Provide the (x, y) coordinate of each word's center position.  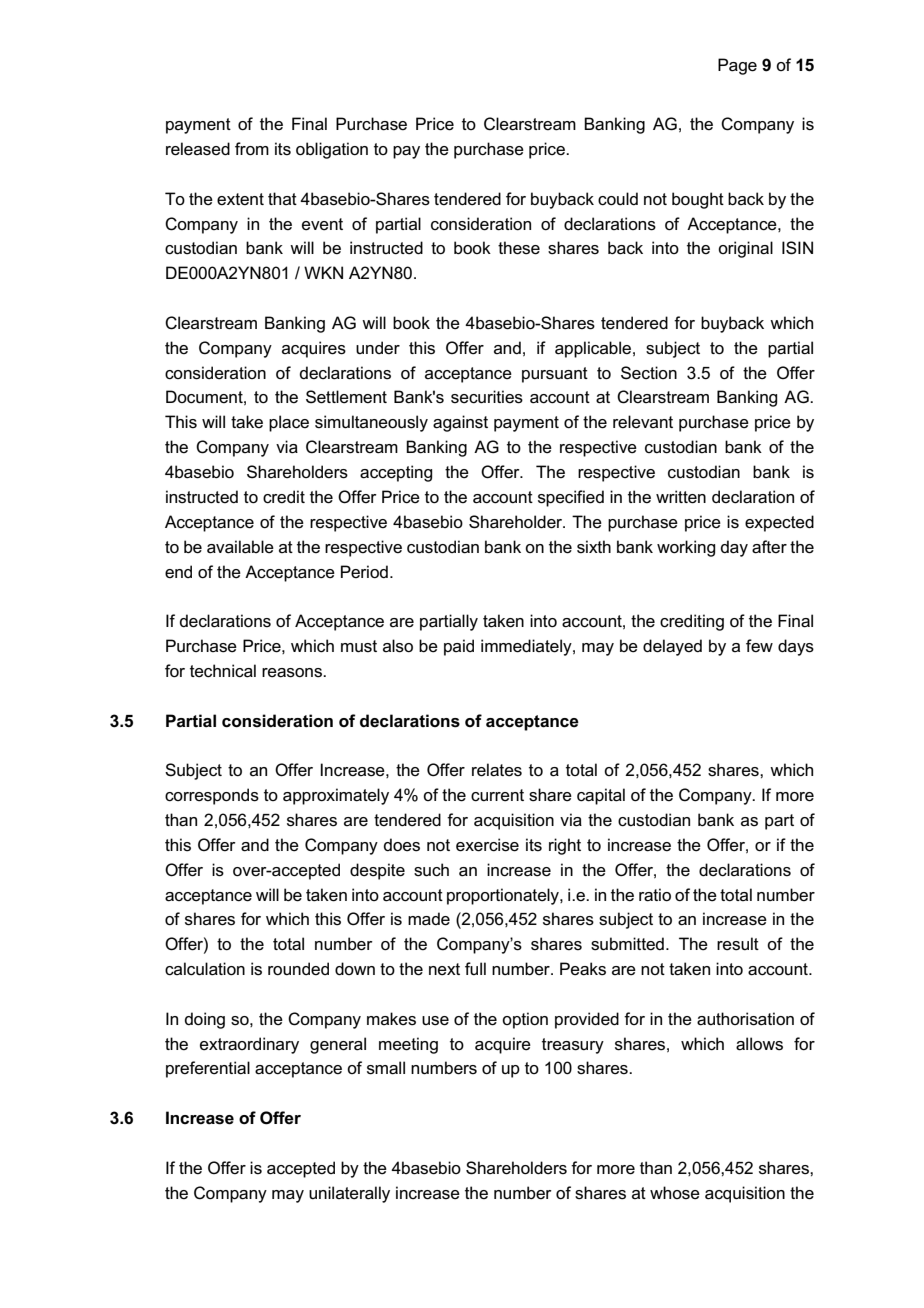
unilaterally (349, 1194)
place (289, 423)
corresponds (212, 796)
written (681, 497)
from (252, 148)
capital (601, 796)
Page (737, 66)
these (519, 248)
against (460, 423)
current (497, 795)
